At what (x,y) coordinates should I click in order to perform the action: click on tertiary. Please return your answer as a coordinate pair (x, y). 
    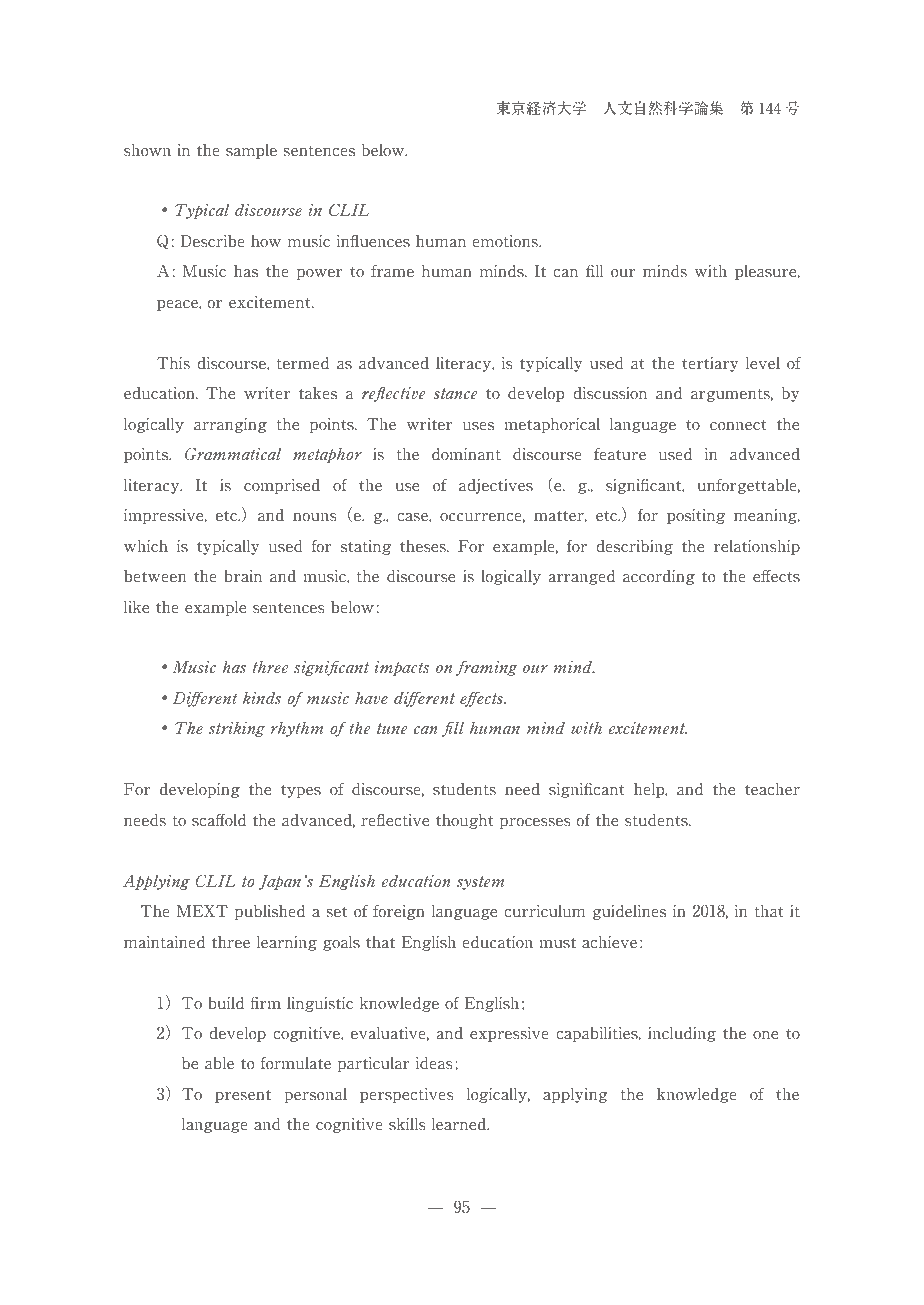
    Looking at the image, I should click on (710, 364).
